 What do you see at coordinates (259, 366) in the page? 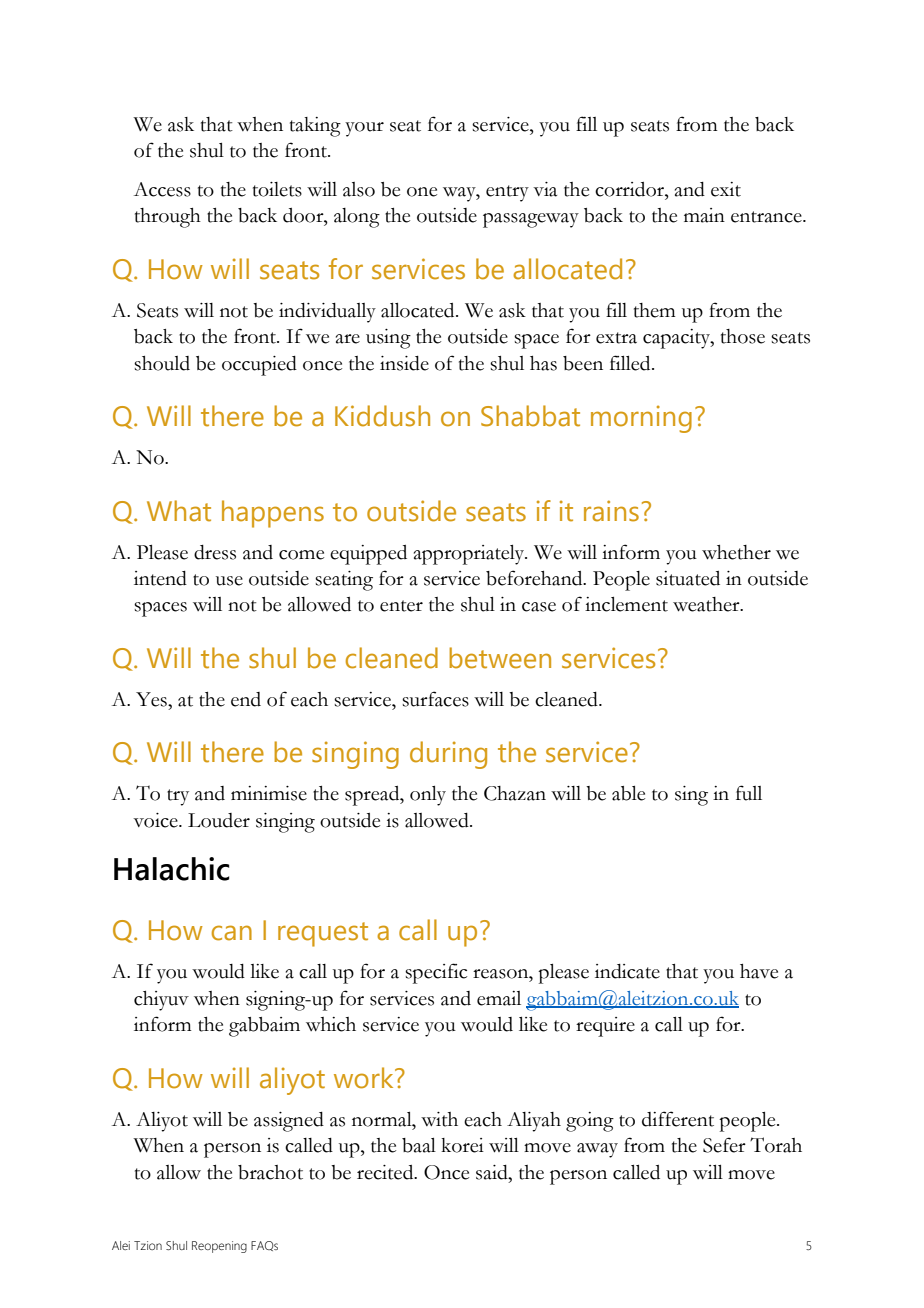
I see `occupied` at bounding box center [259, 366].
